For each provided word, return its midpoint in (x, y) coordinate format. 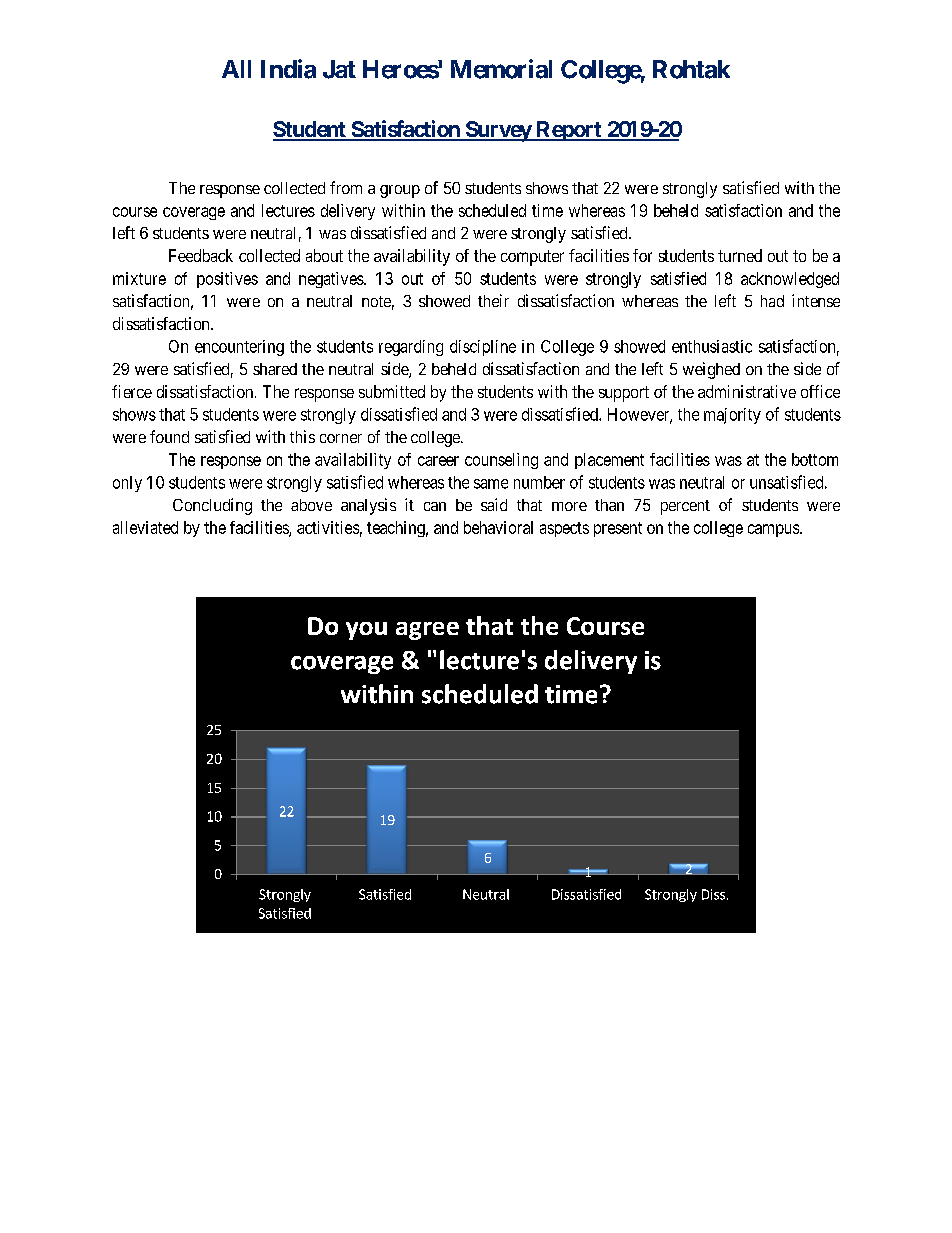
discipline (483, 348)
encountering (239, 348)
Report (569, 131)
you (366, 631)
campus (774, 530)
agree (427, 631)
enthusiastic (712, 346)
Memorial (501, 69)
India (288, 69)
